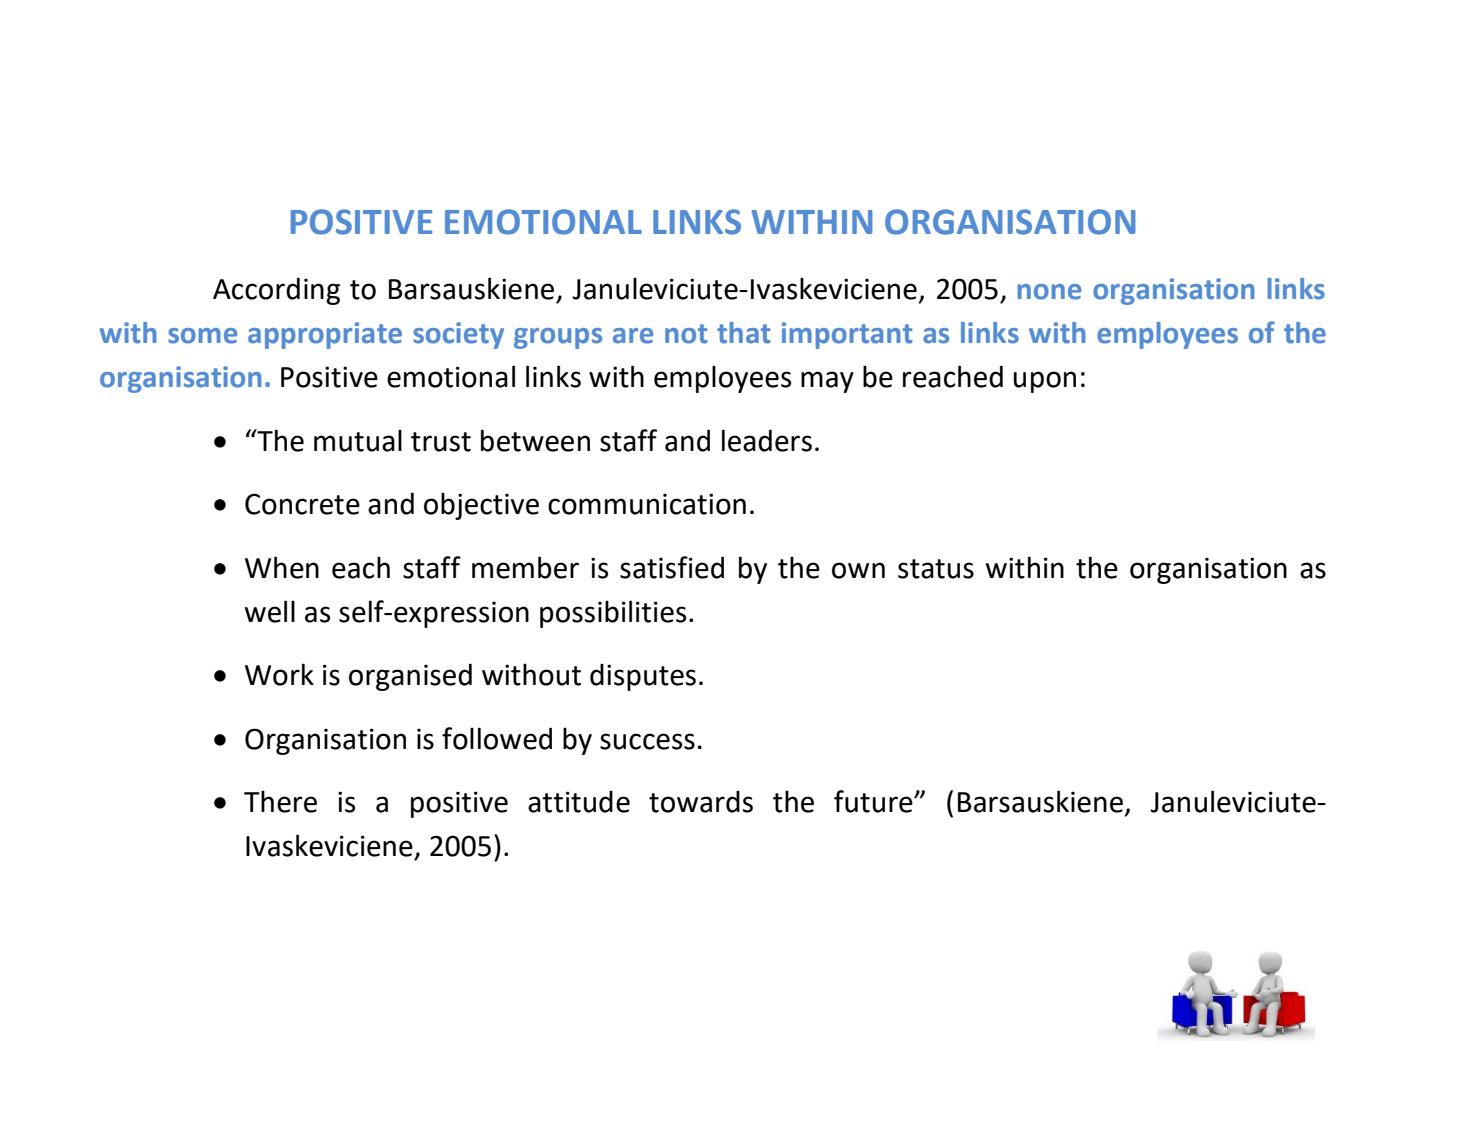  Describe the element at coordinates (858, 570) in the image. I see `own` at that location.
